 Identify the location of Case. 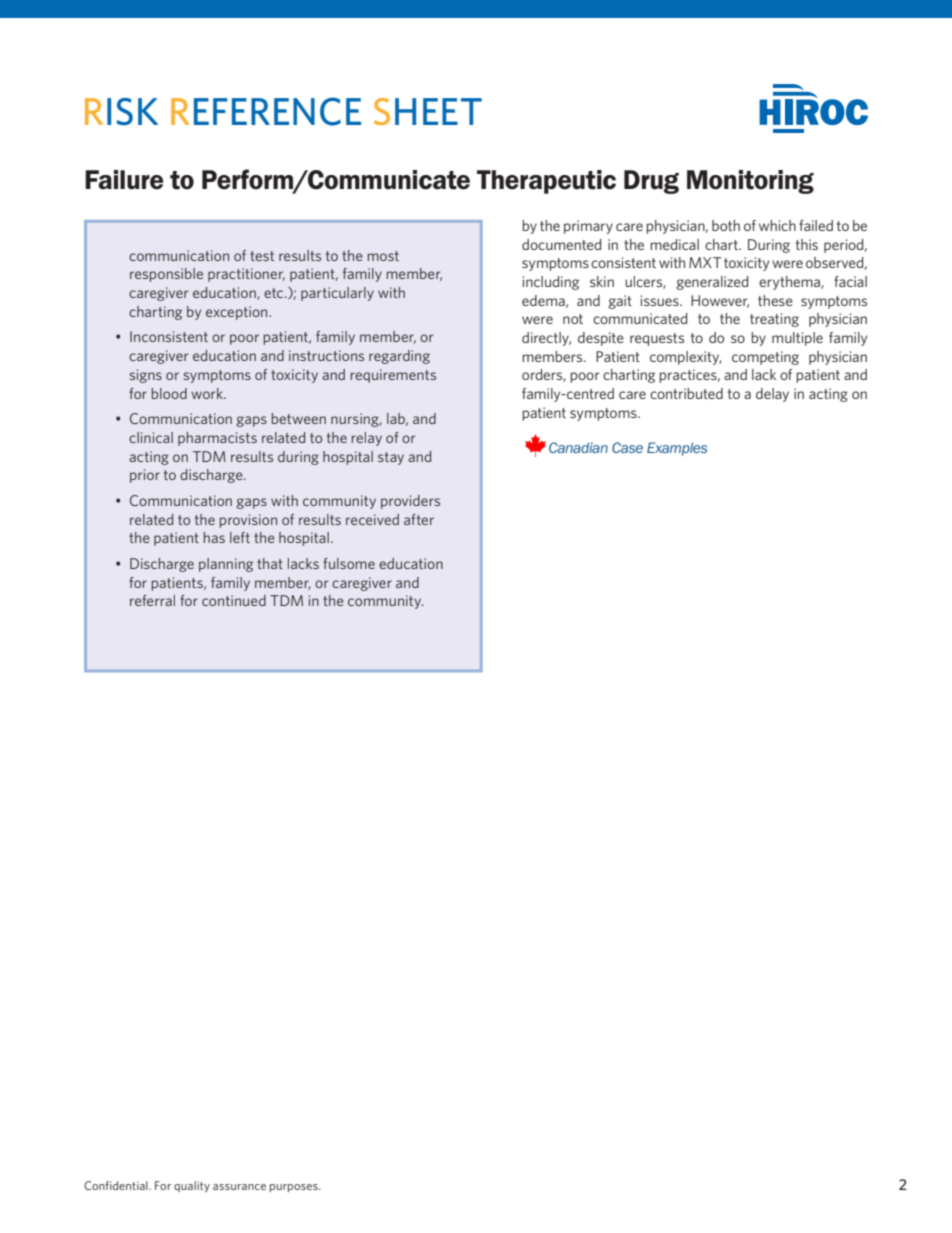
(627, 447).
